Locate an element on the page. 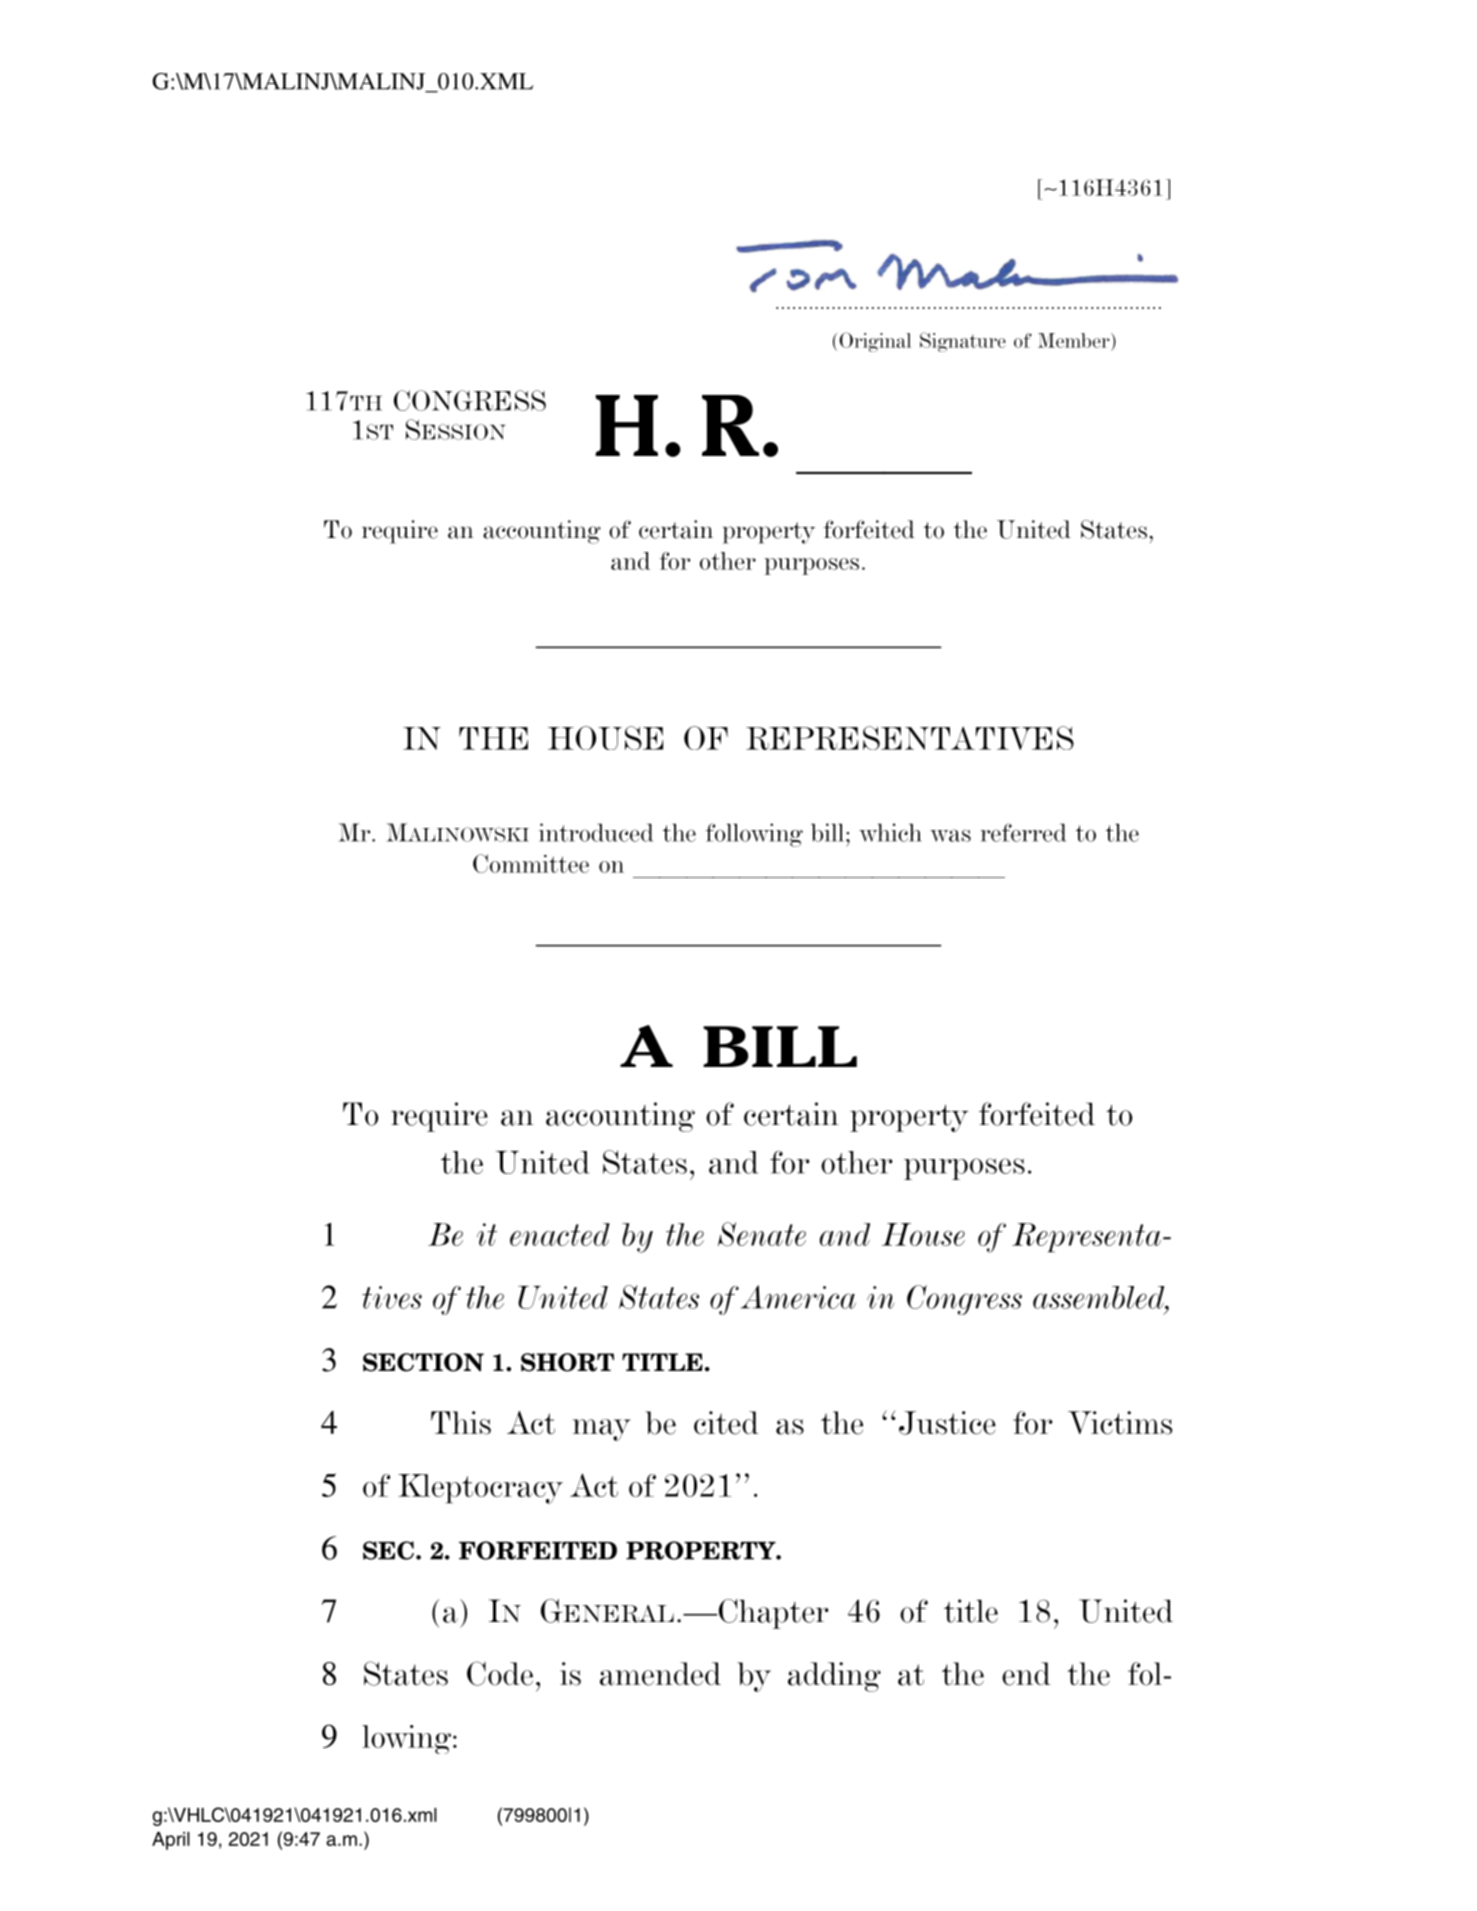  Signature is located at coordinates (963, 342).
